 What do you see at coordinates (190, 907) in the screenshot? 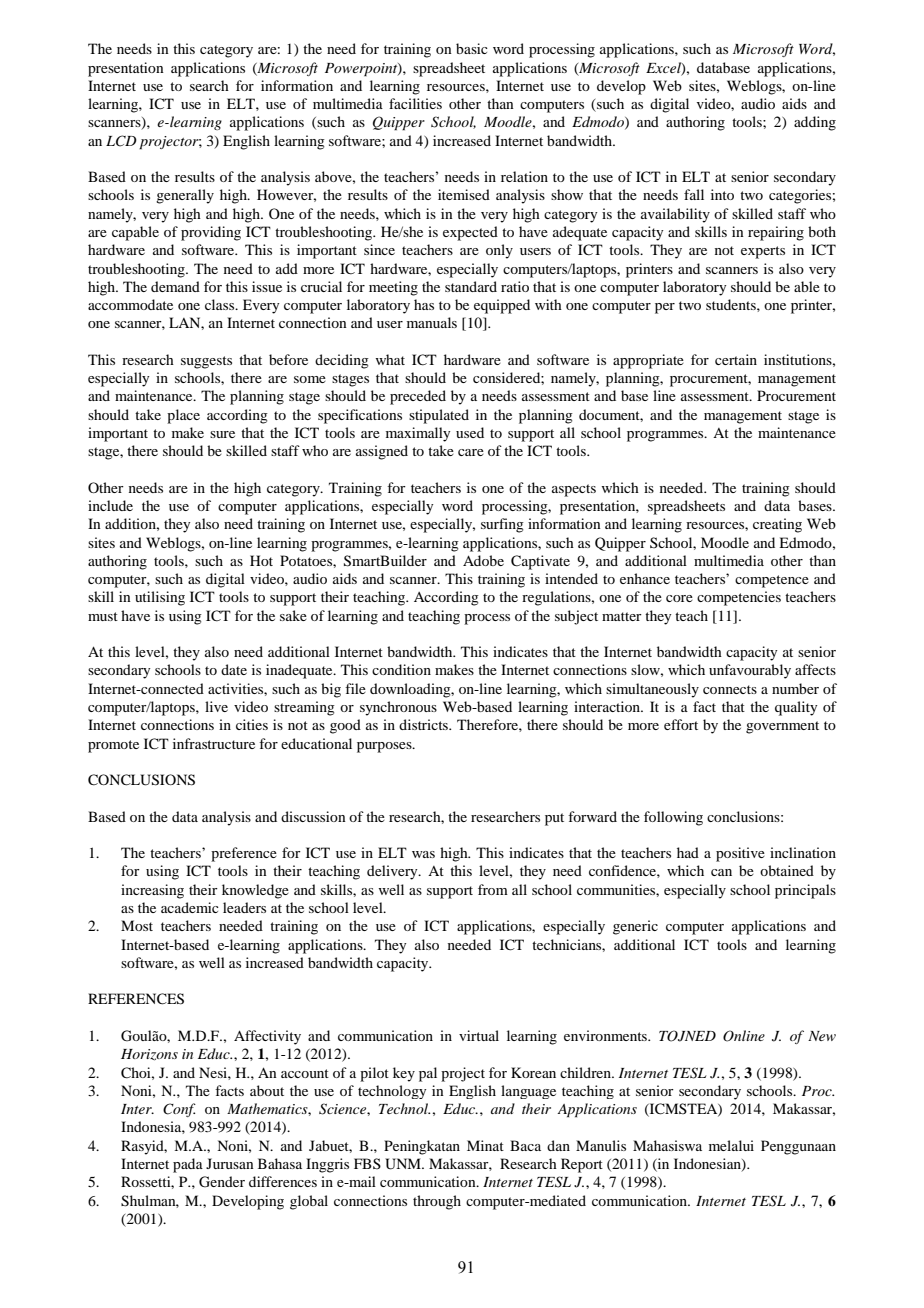
I see `academic` at bounding box center [190, 907].
